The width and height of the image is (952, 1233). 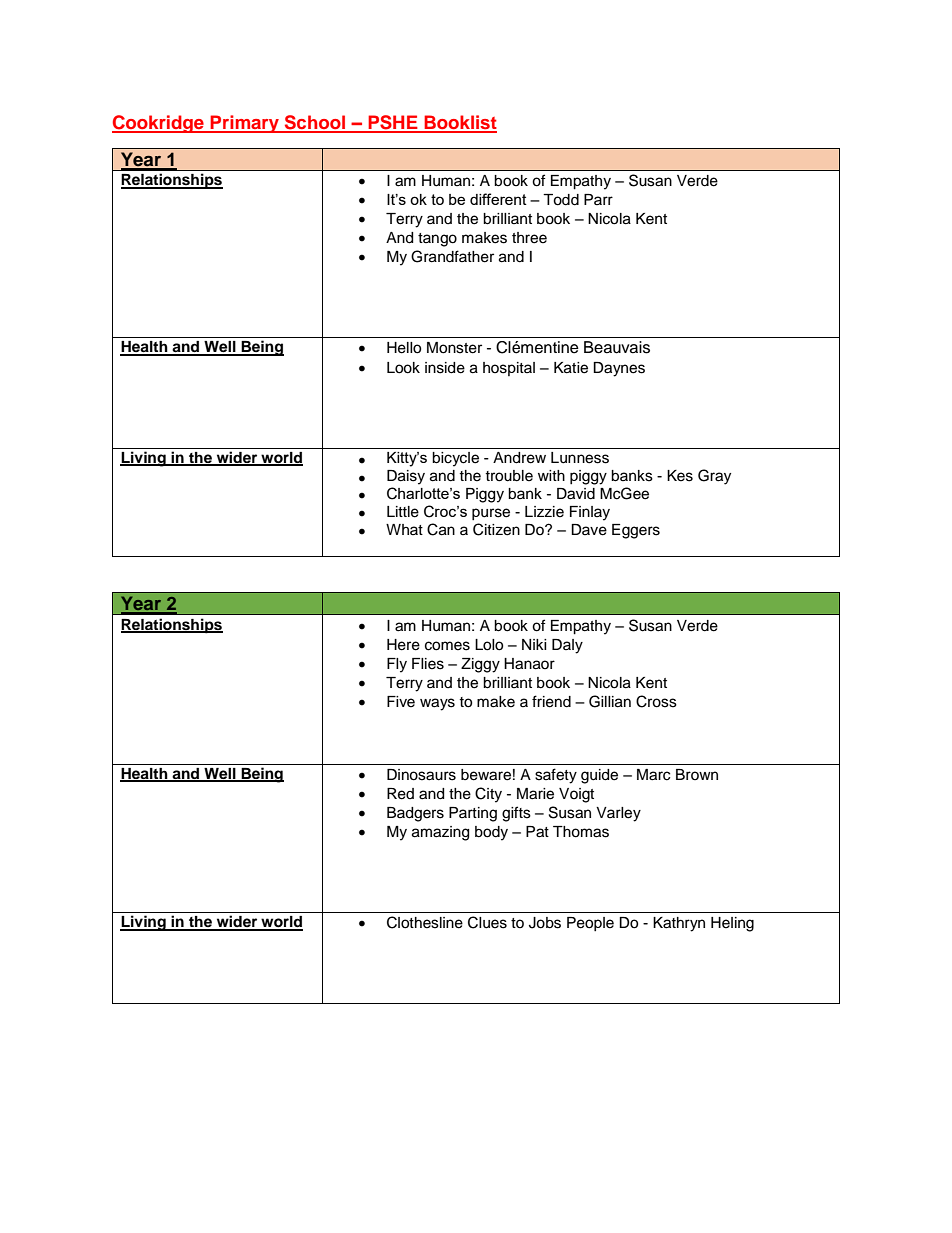 What do you see at coordinates (489, 645) in the image?
I see `Lolo` at bounding box center [489, 645].
